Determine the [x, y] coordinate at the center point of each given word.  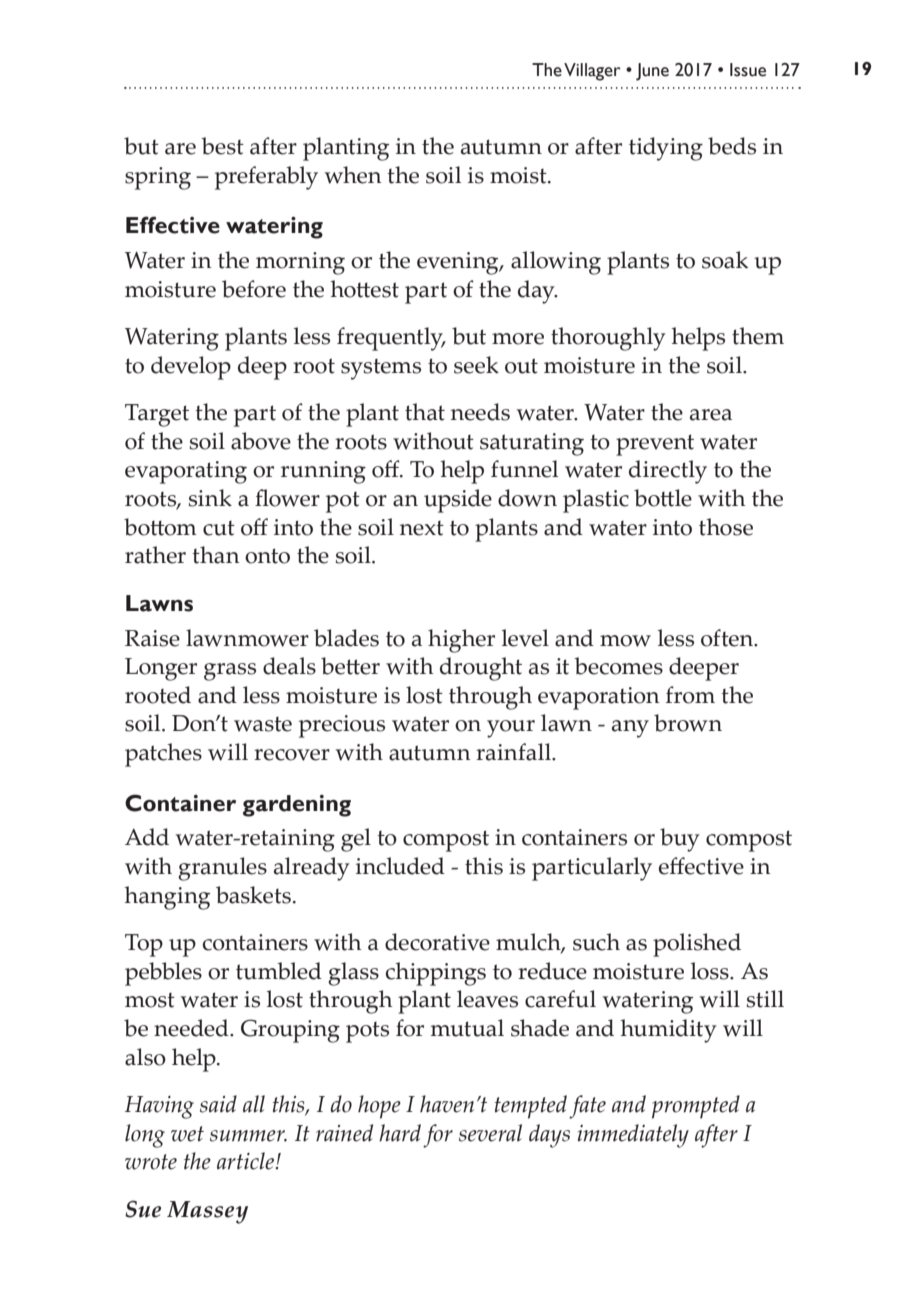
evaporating [186, 472]
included [400, 866]
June [652, 72]
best [222, 146]
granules [222, 869]
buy [680, 840]
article [247, 1161]
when [353, 175]
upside [458, 501]
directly [668, 472]
